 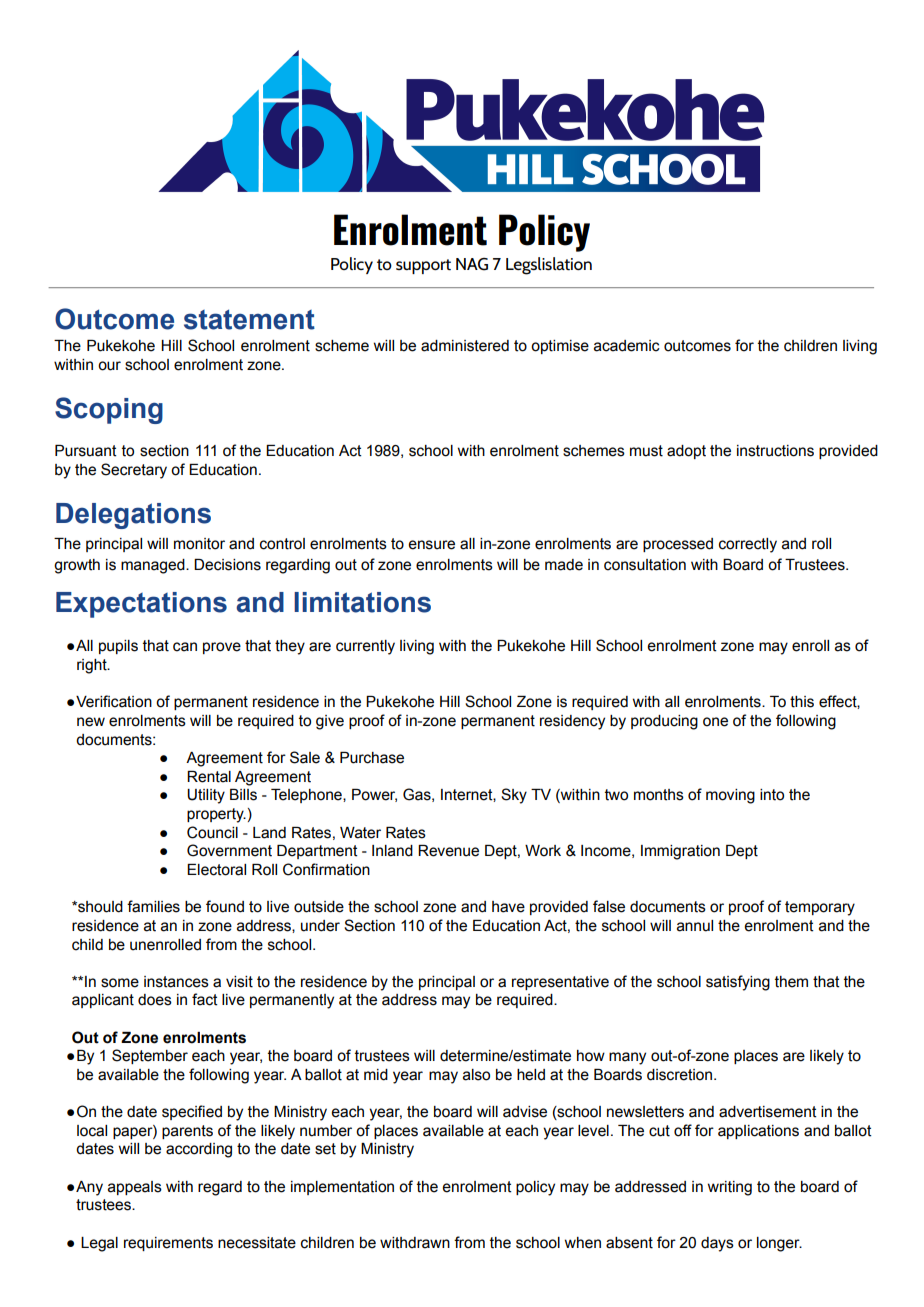 I want to click on annul, so click(x=695, y=926).
